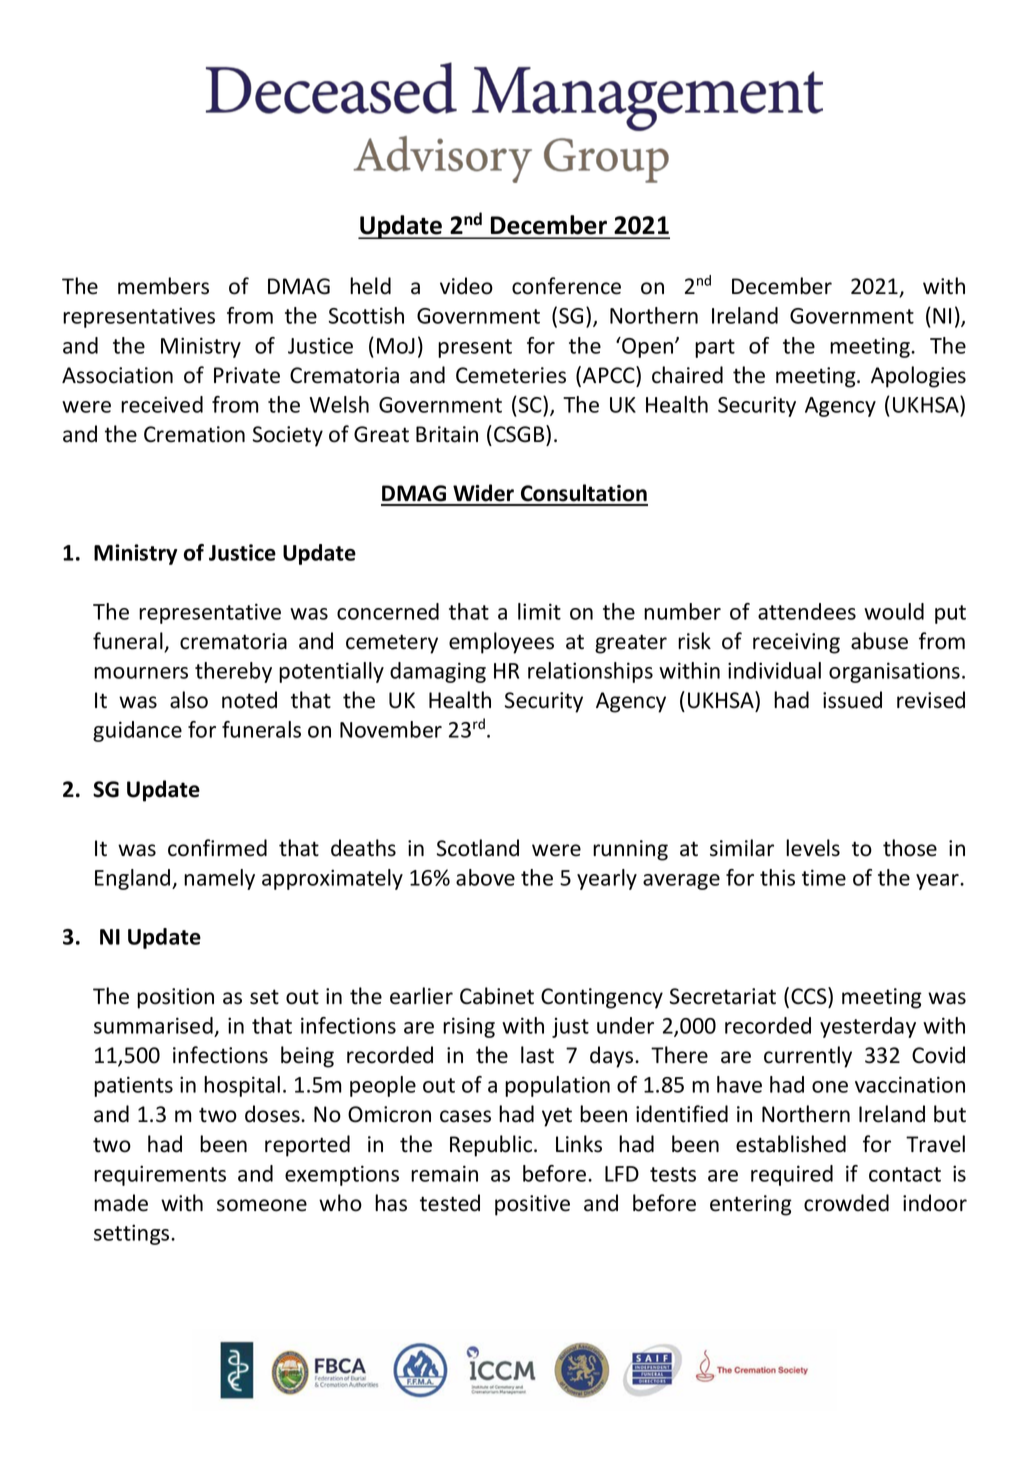 The height and width of the image is (1457, 1029). What do you see at coordinates (532, 1205) in the image?
I see `positive` at bounding box center [532, 1205].
